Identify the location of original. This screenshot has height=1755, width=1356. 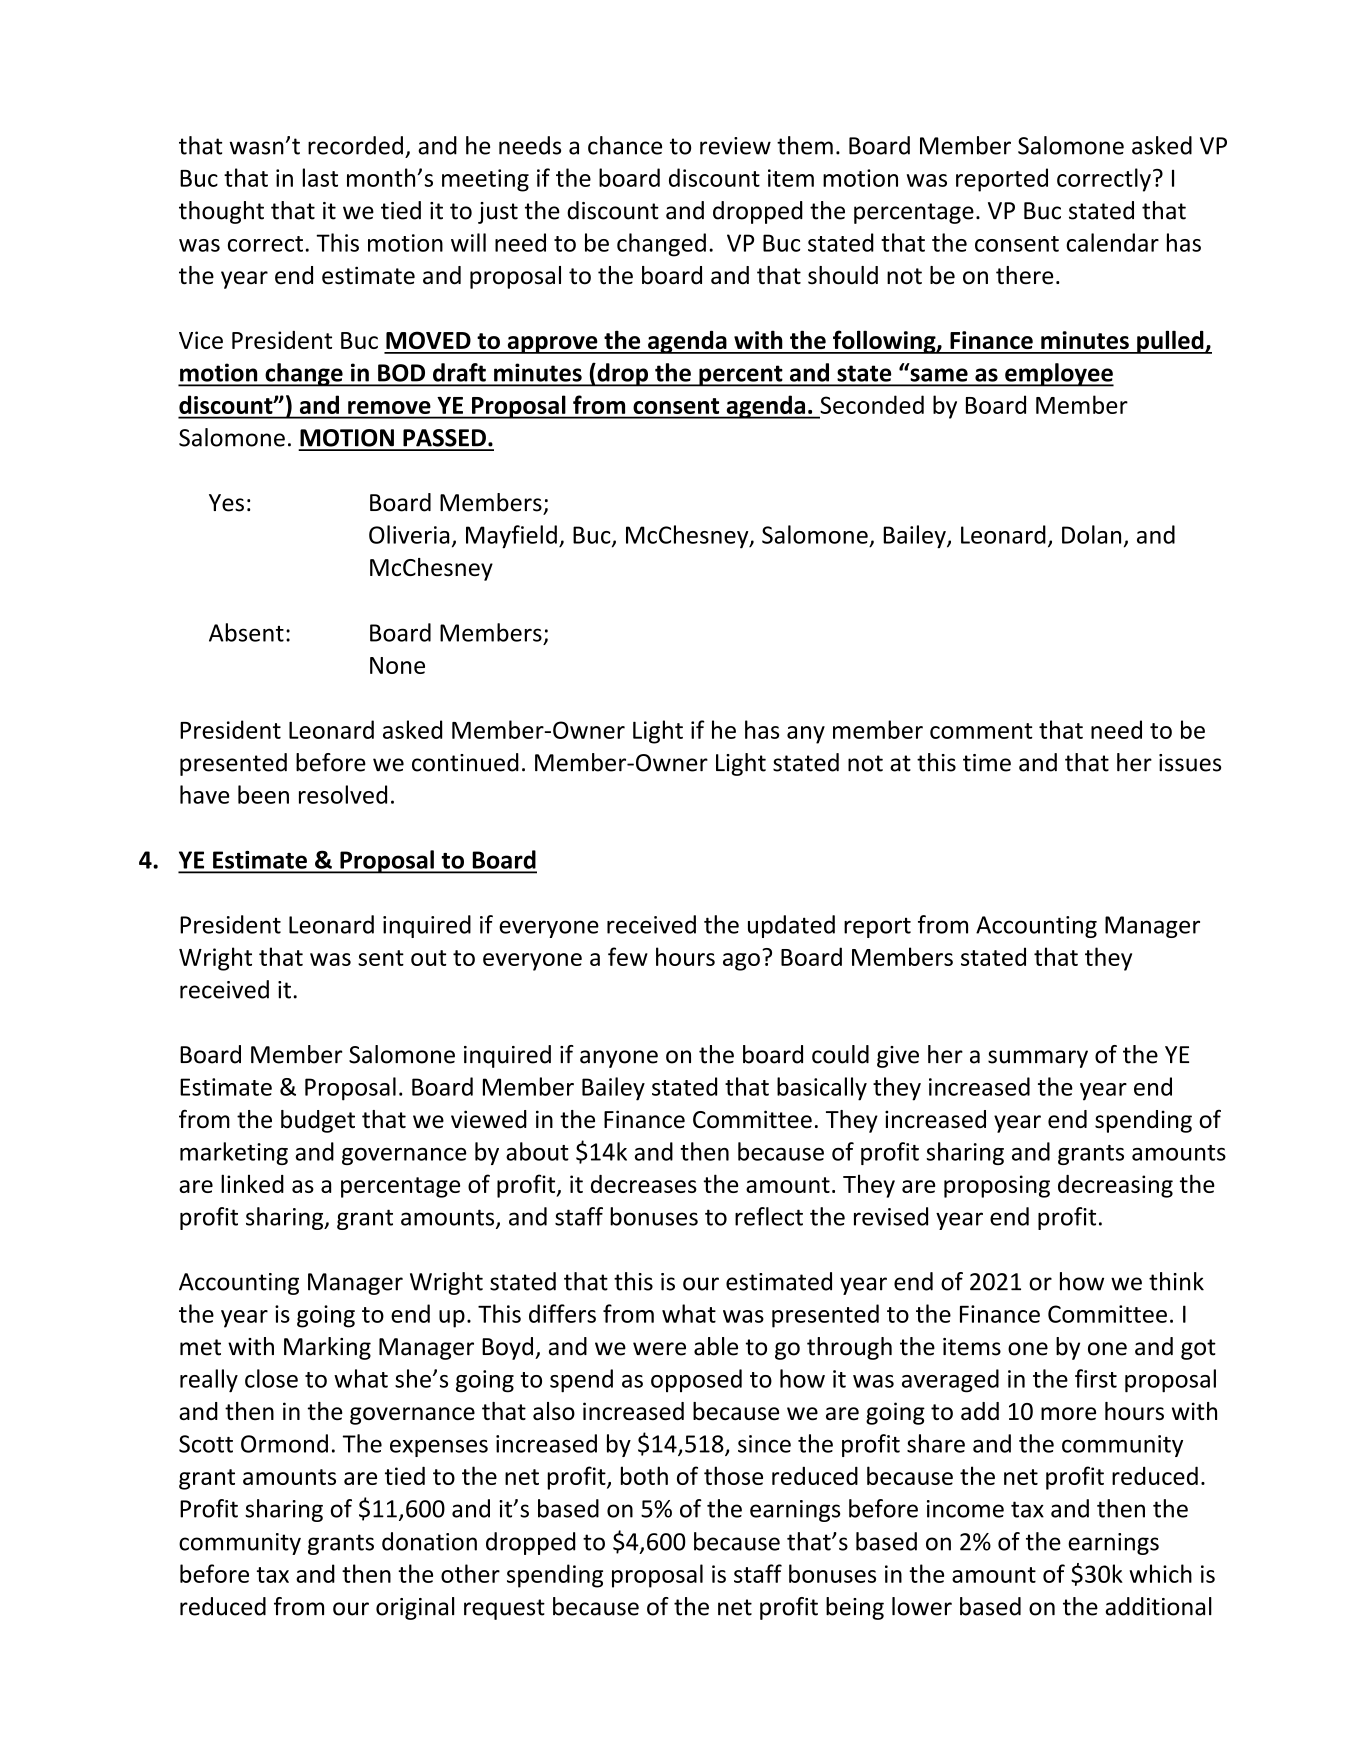
(415, 1608).
